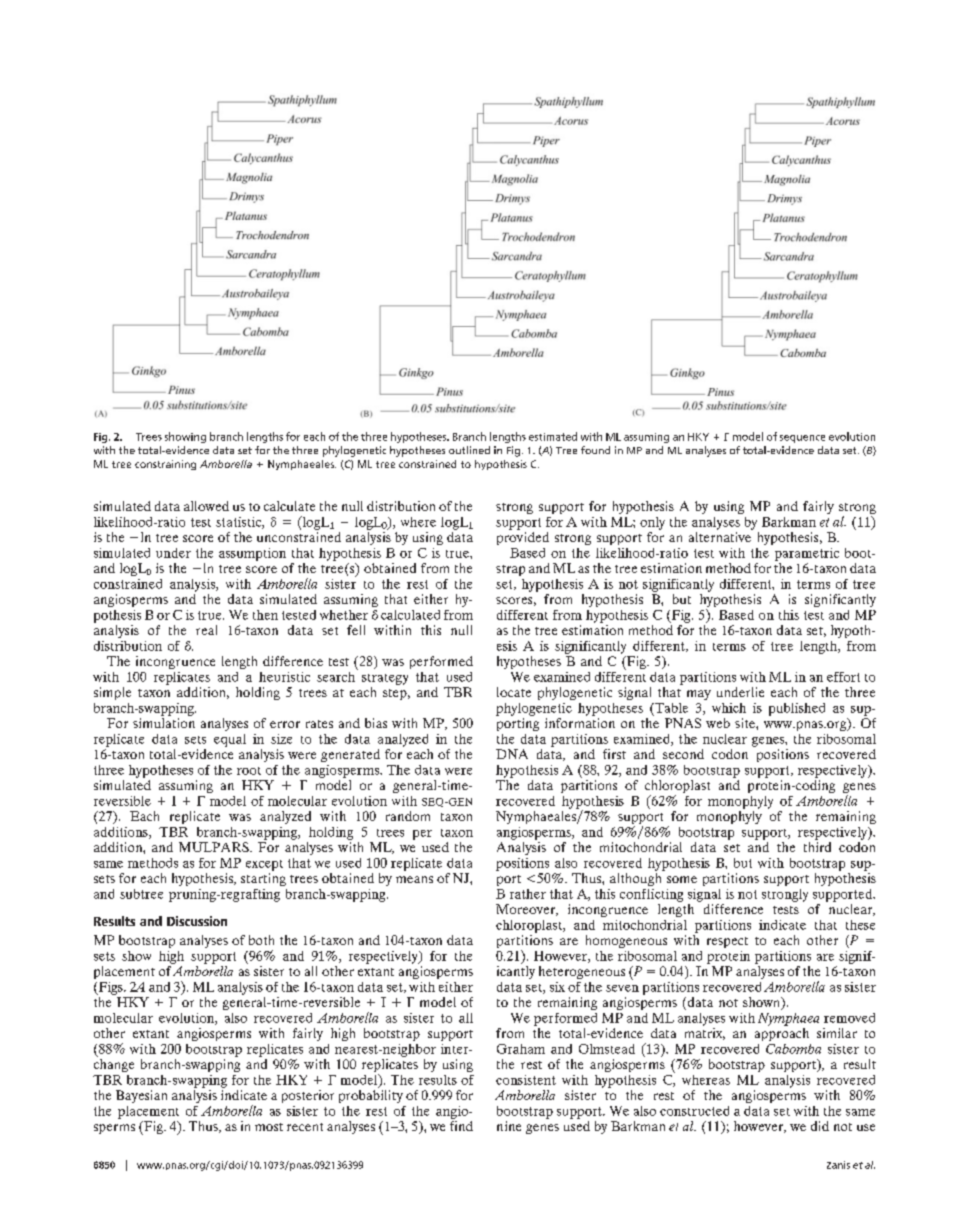 The image size is (967, 1232). What do you see at coordinates (141, 1096) in the screenshot?
I see `Bayesian` at bounding box center [141, 1096].
